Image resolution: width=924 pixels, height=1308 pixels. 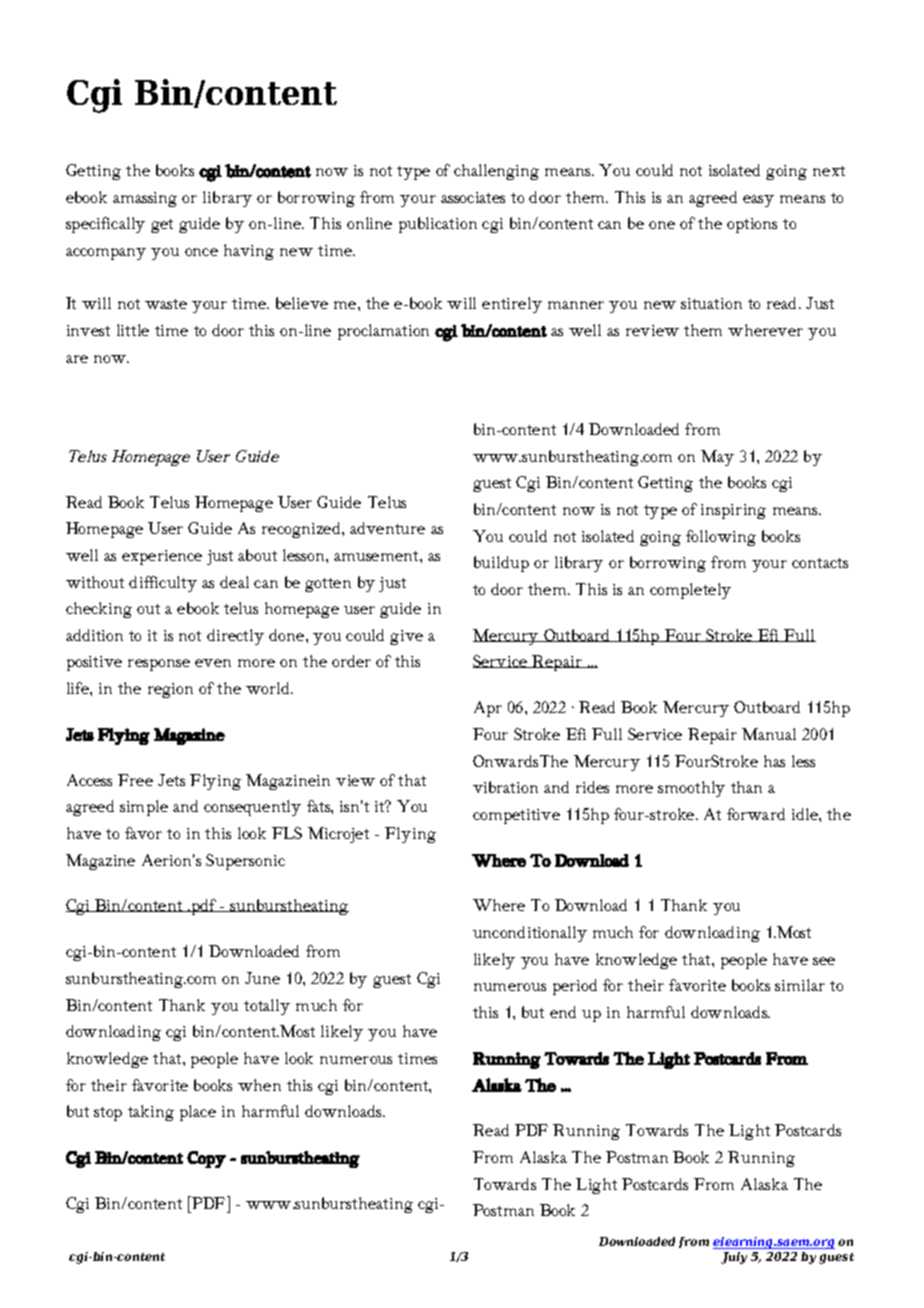 I want to click on Manual, so click(x=769, y=734).
